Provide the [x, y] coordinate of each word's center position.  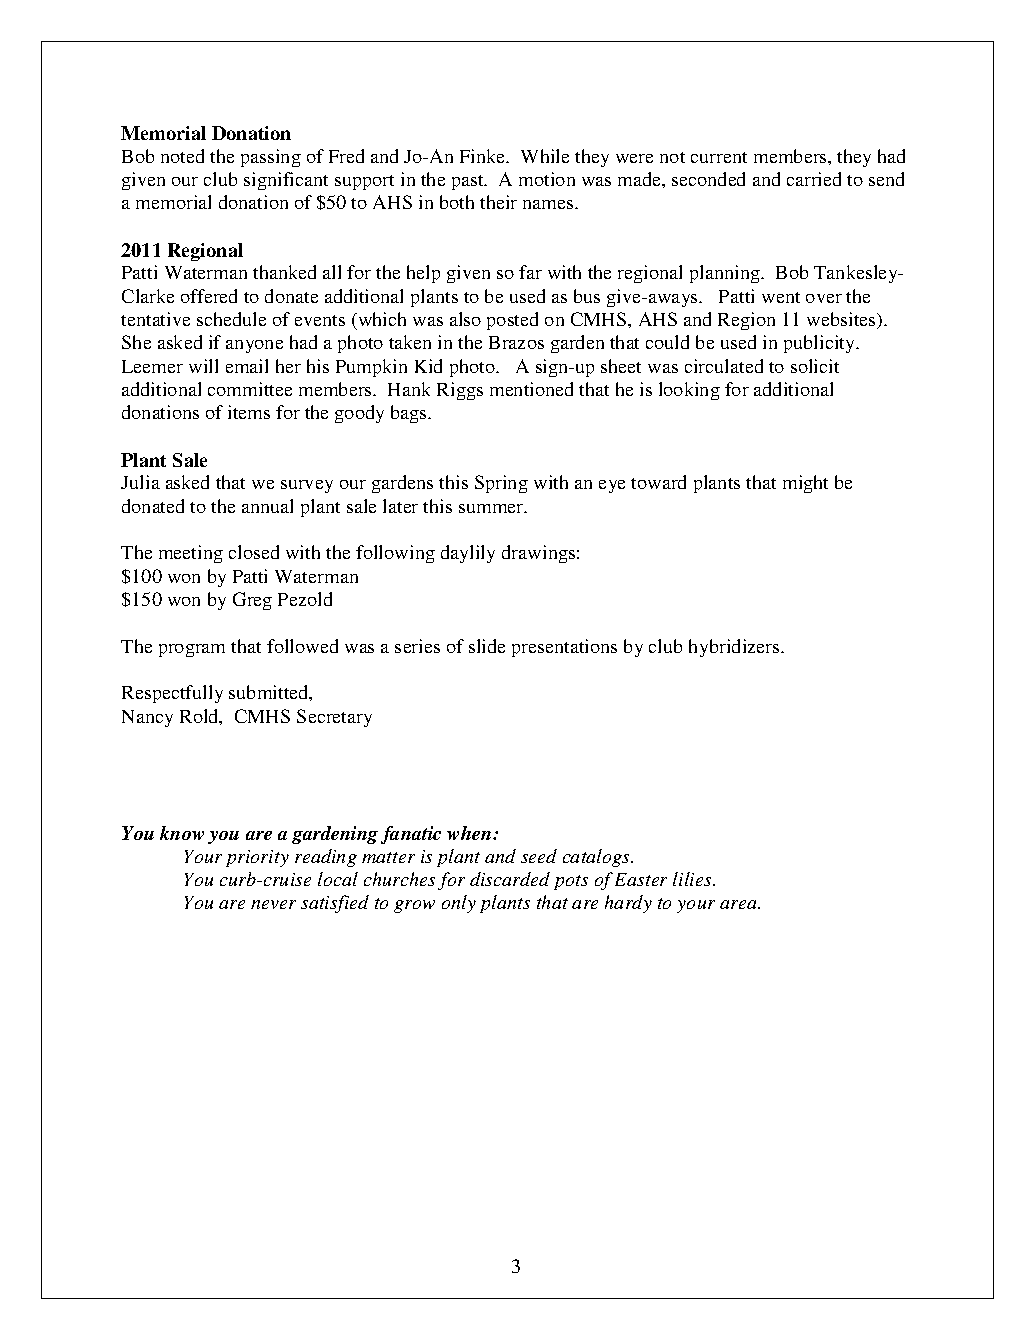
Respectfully [172, 694]
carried [814, 179]
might [805, 484]
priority [257, 858]
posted [512, 321]
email [247, 366]
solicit [815, 366]
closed [254, 552]
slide [487, 646]
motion [547, 179]
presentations [564, 648]
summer [492, 508]
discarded [510, 879]
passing [271, 158]
